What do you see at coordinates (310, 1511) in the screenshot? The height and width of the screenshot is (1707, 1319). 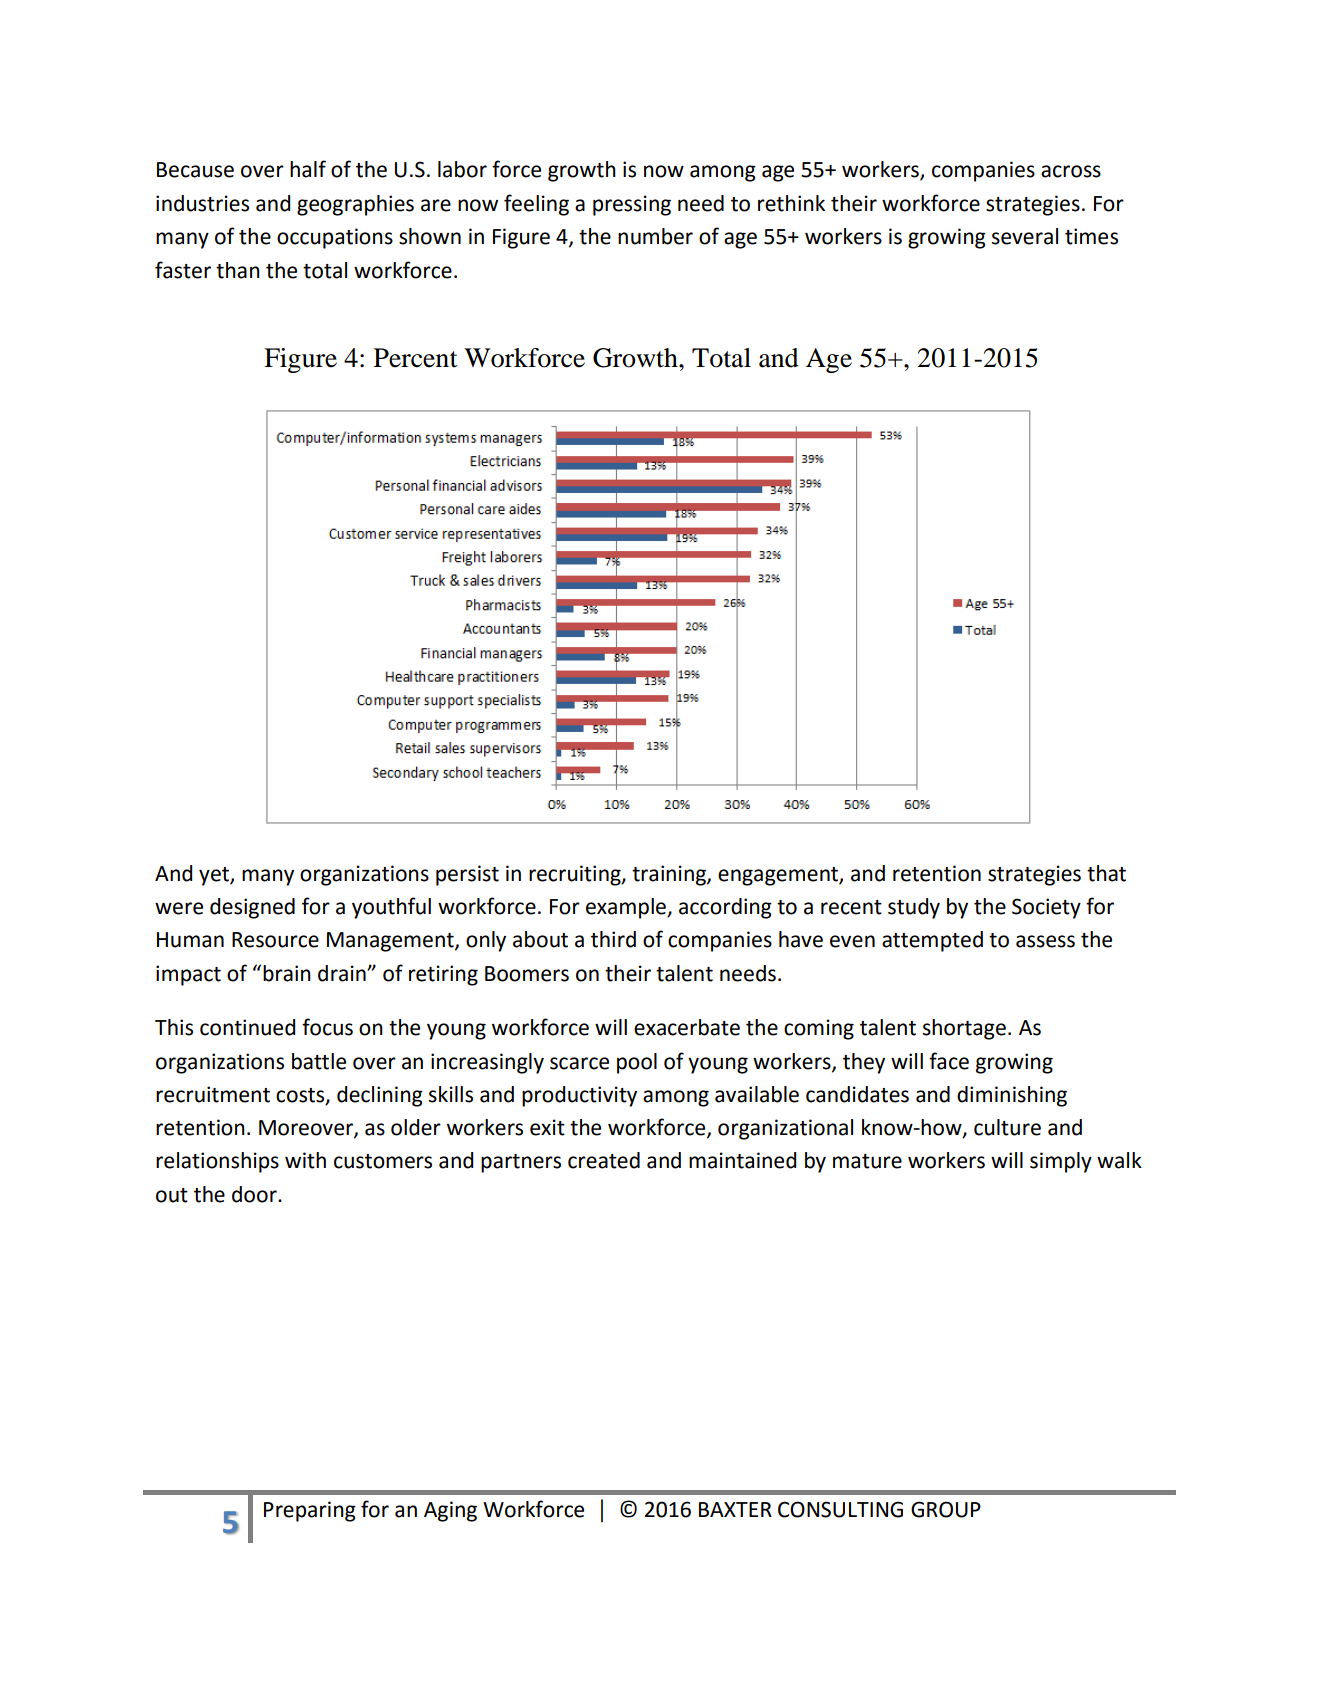 I see `Preparing` at bounding box center [310, 1511].
